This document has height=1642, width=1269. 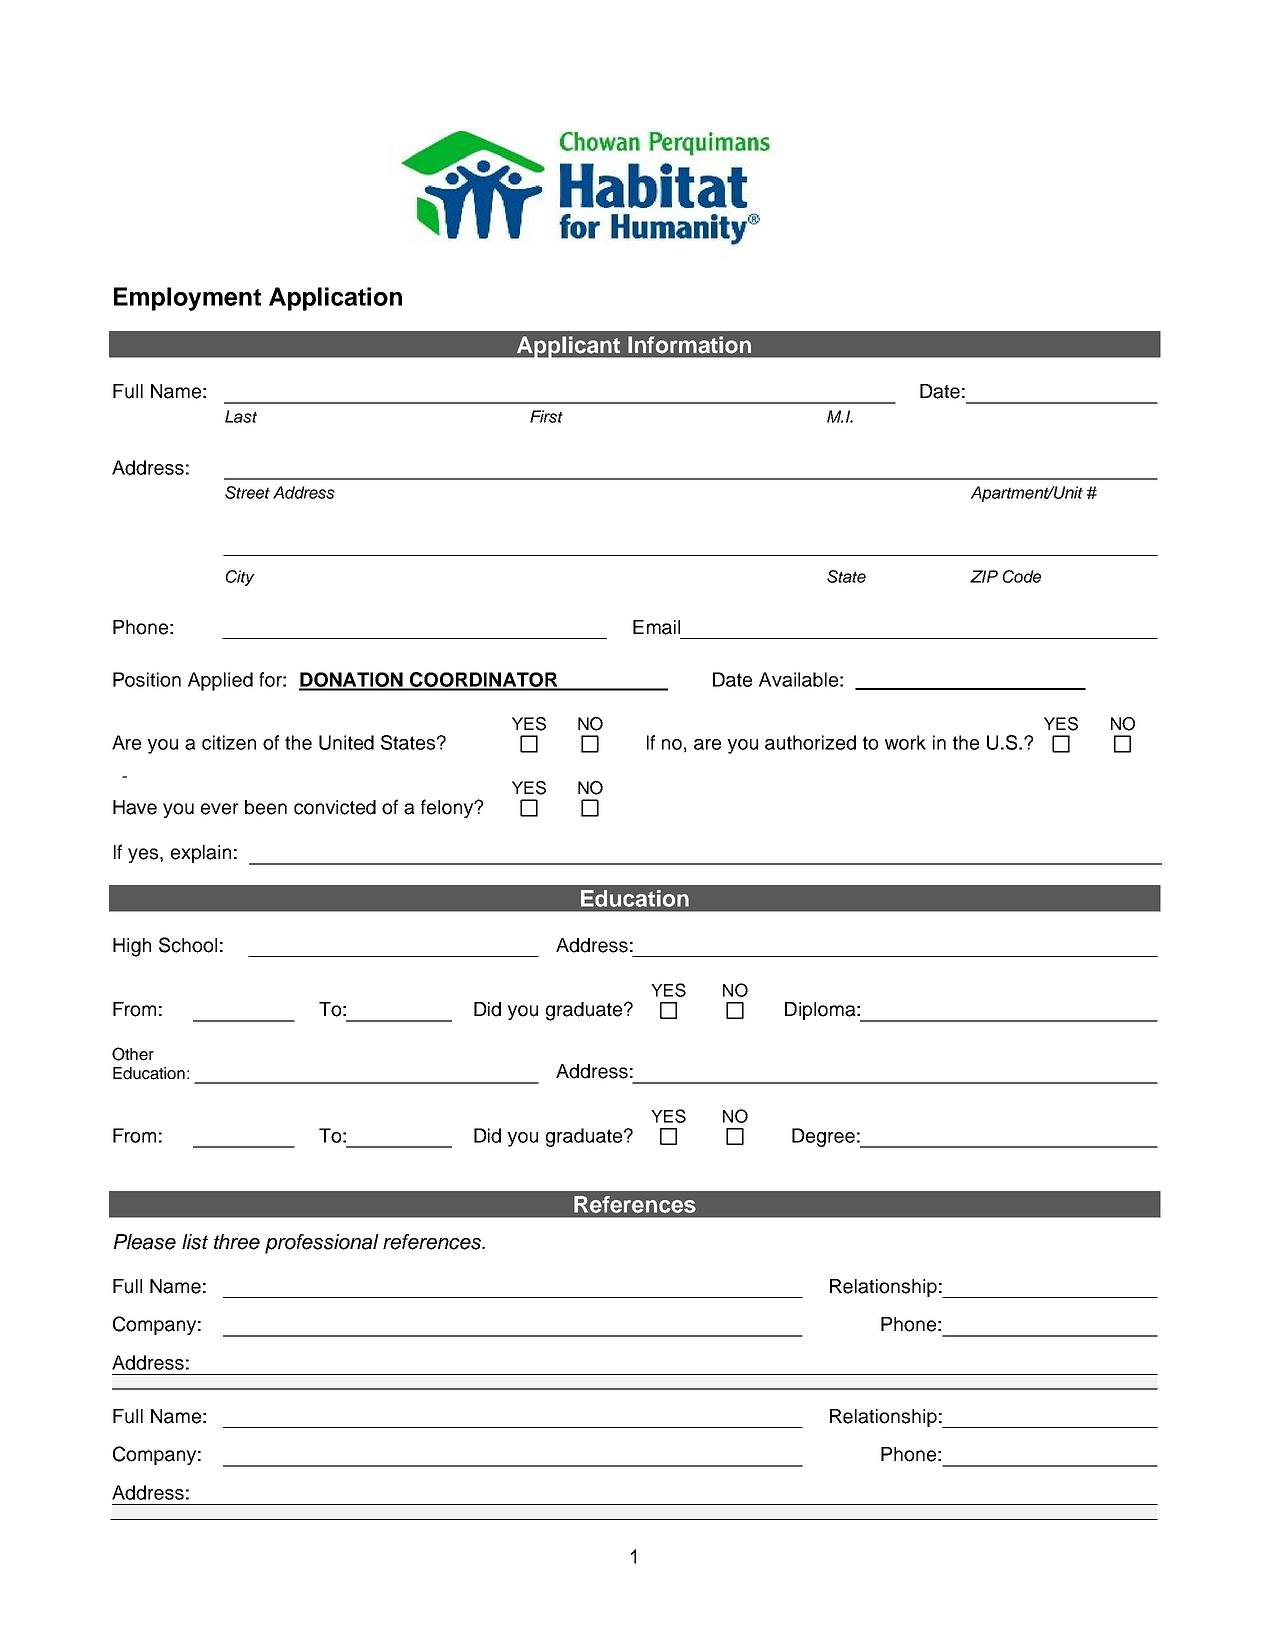 I want to click on citizen, so click(x=229, y=742).
